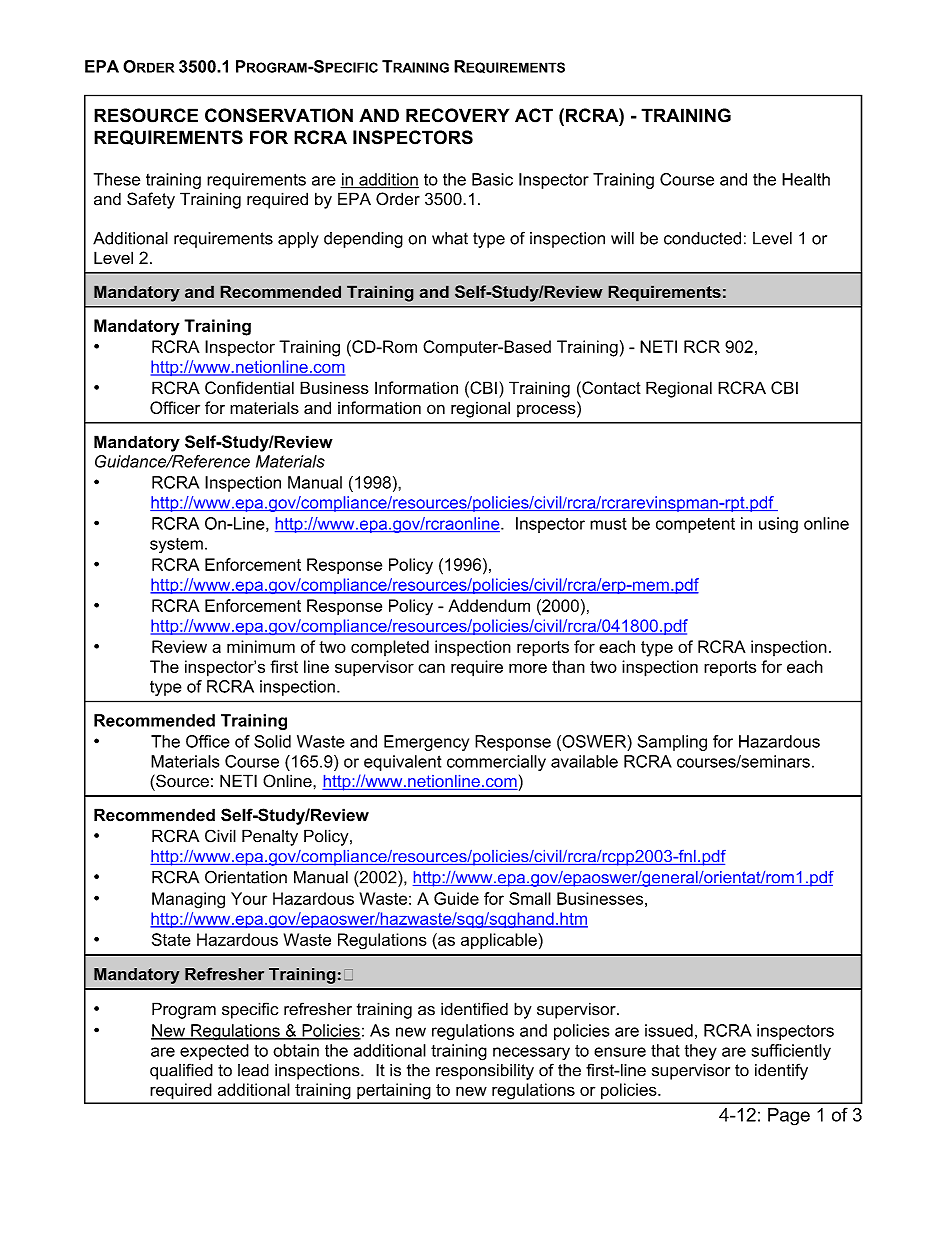  Describe the element at coordinates (608, 524) in the screenshot. I see `must` at that location.
